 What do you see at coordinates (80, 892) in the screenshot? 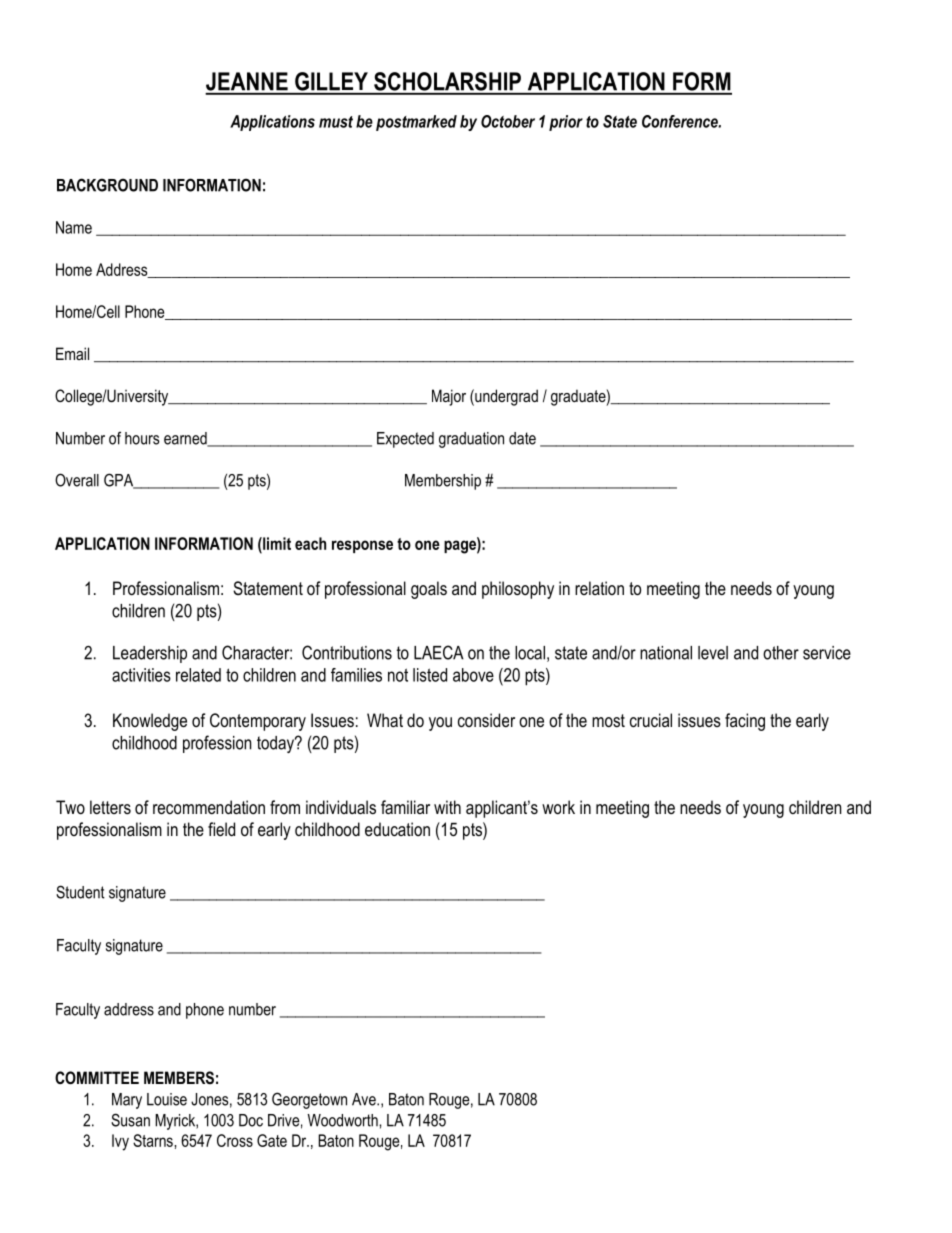
I see `Student` at bounding box center [80, 892].
